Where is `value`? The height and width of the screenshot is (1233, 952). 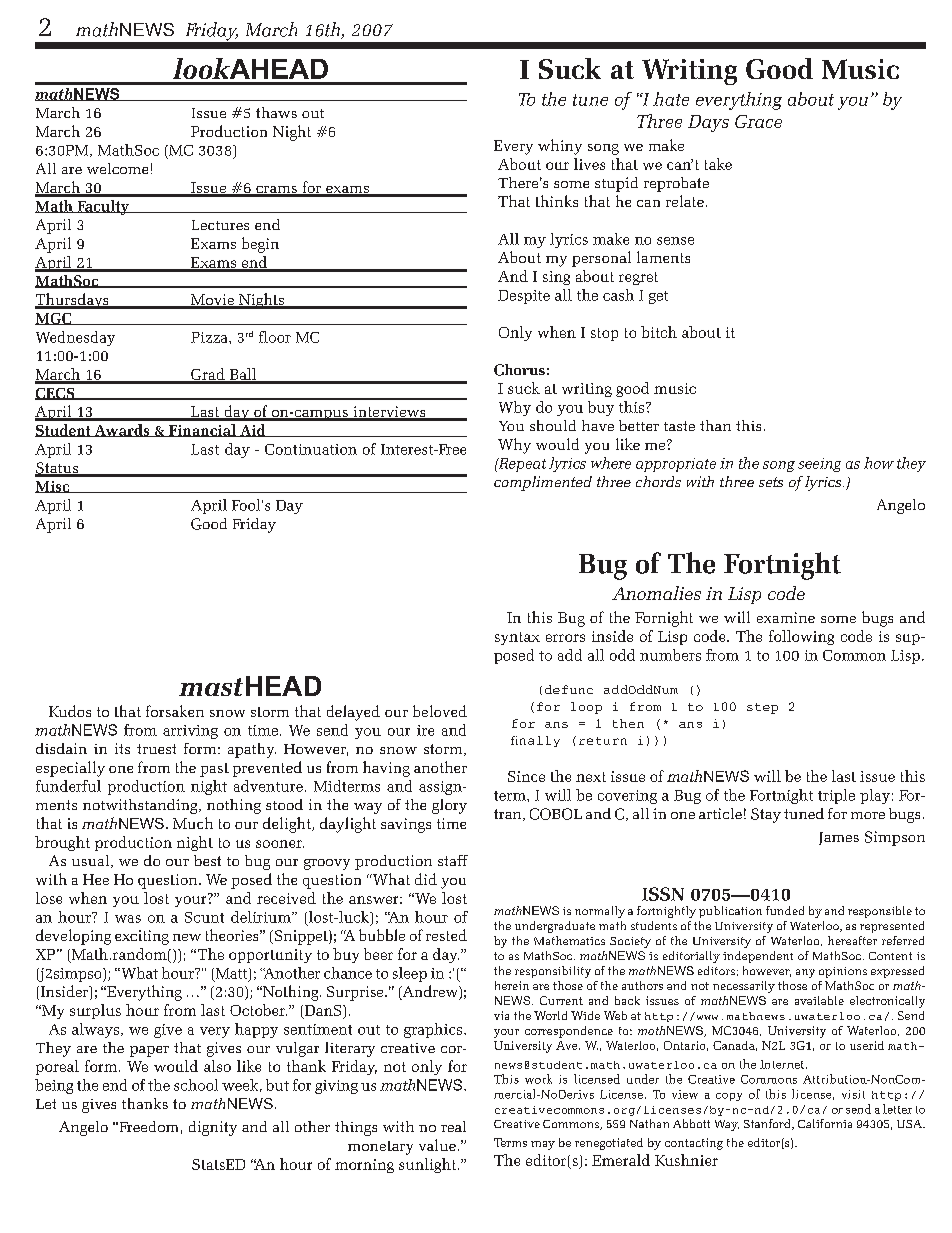 value is located at coordinates (437, 1145).
